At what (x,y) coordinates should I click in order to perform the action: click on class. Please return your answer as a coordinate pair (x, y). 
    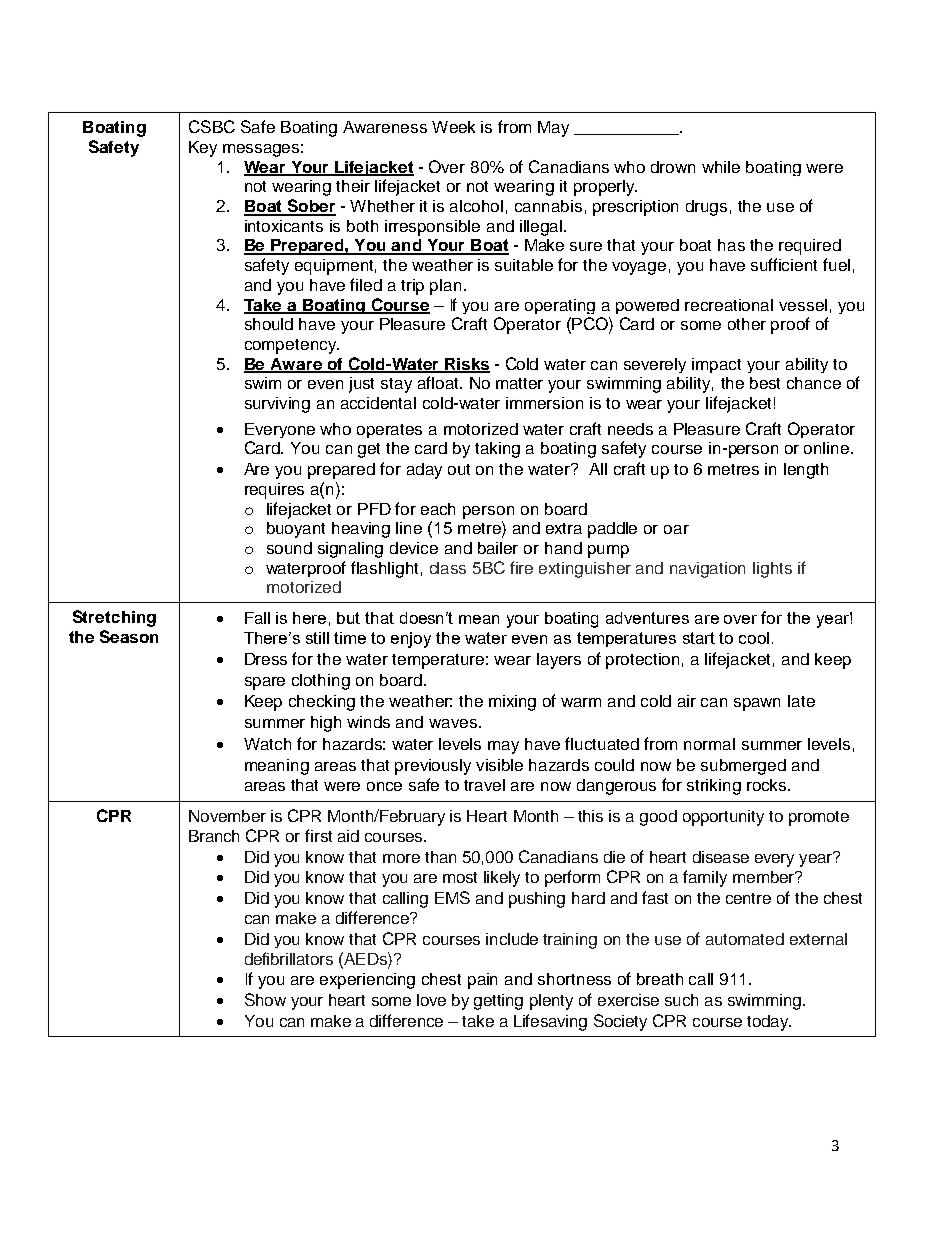
    Looking at the image, I should click on (448, 568).
